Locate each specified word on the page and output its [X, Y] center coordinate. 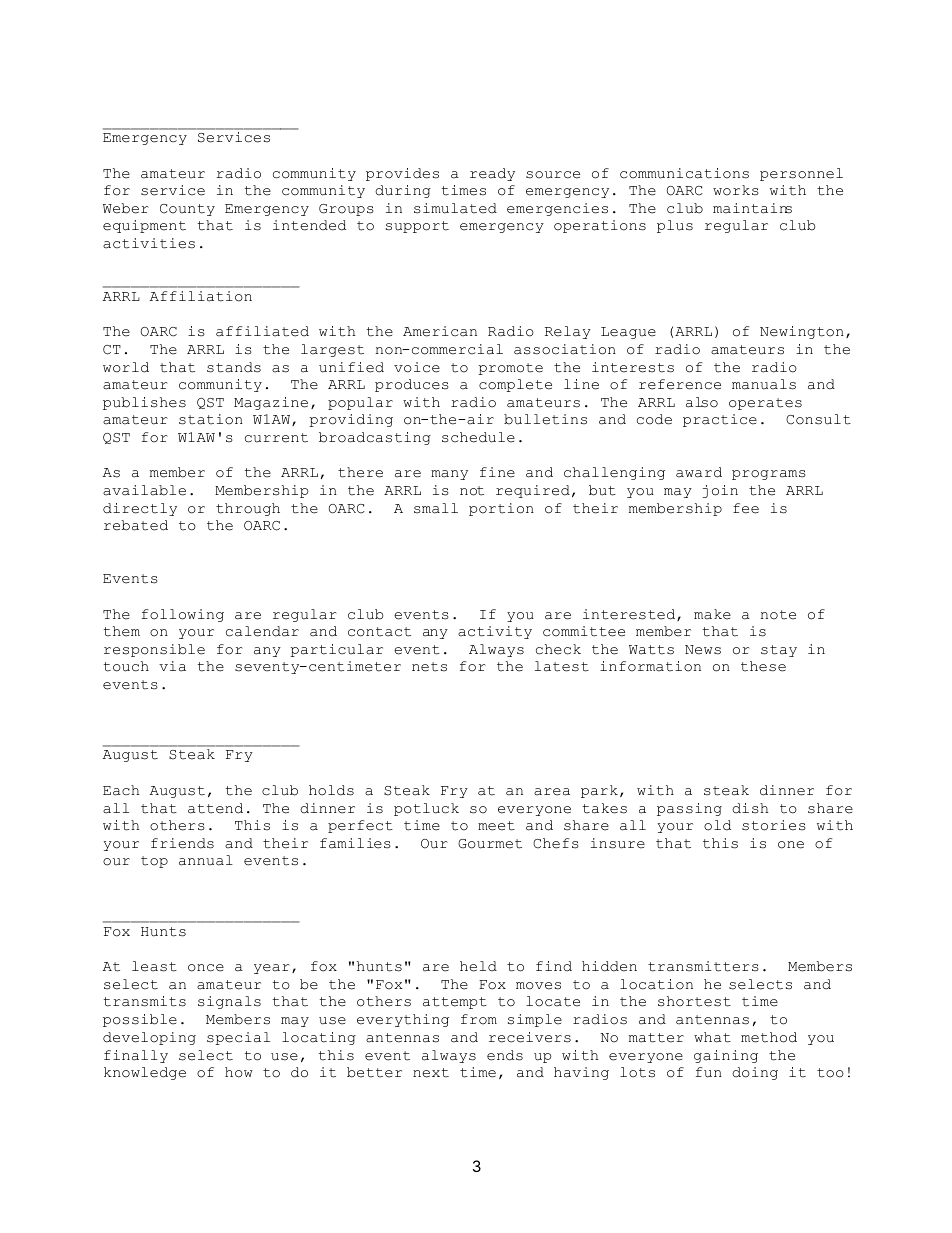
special [238, 1038]
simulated [455, 208]
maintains [752, 208]
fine [497, 472]
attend [215, 808]
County [187, 210]
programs [769, 475]
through [248, 509]
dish [750, 808]
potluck [426, 809]
